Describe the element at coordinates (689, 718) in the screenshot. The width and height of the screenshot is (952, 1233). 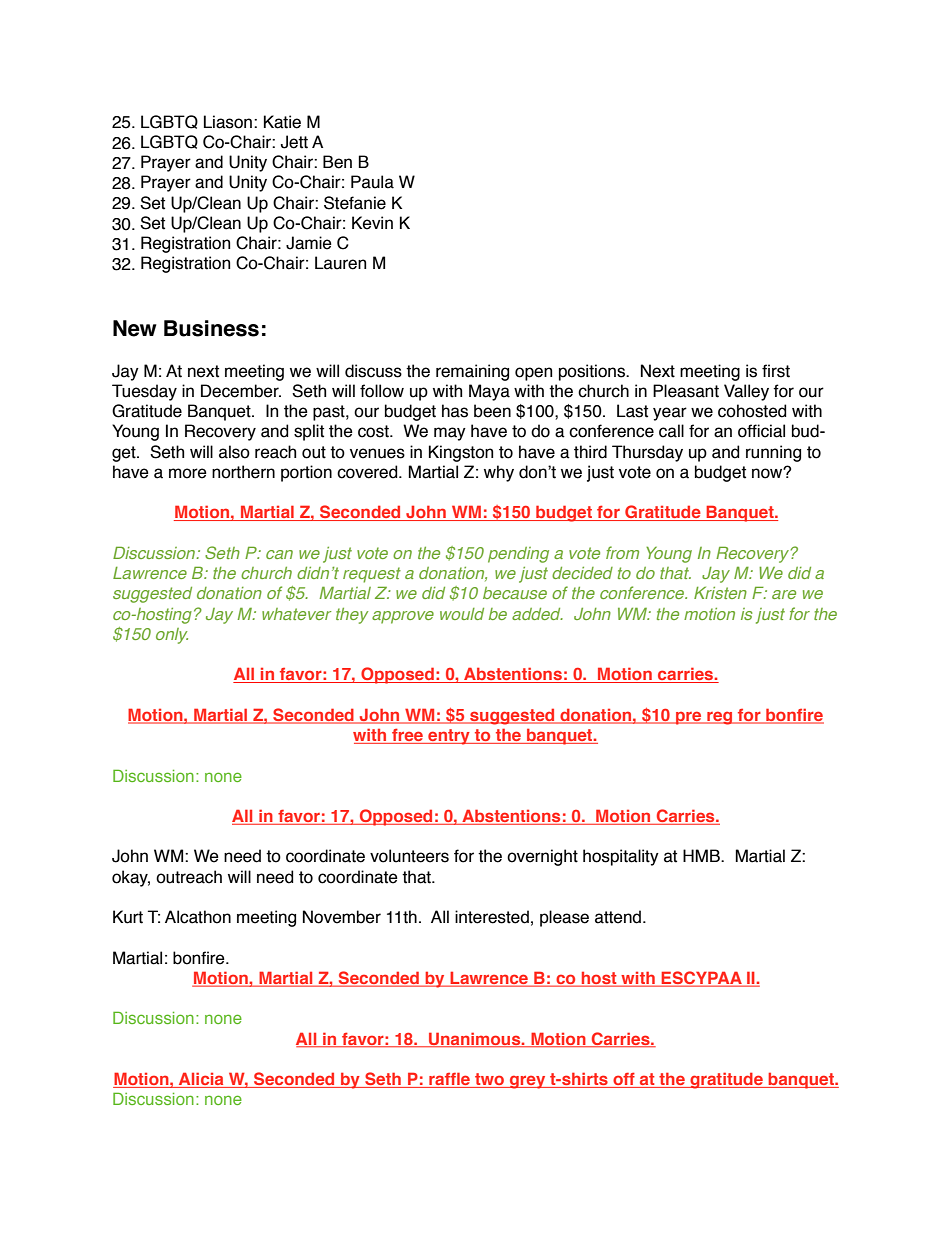
I see `pre` at that location.
